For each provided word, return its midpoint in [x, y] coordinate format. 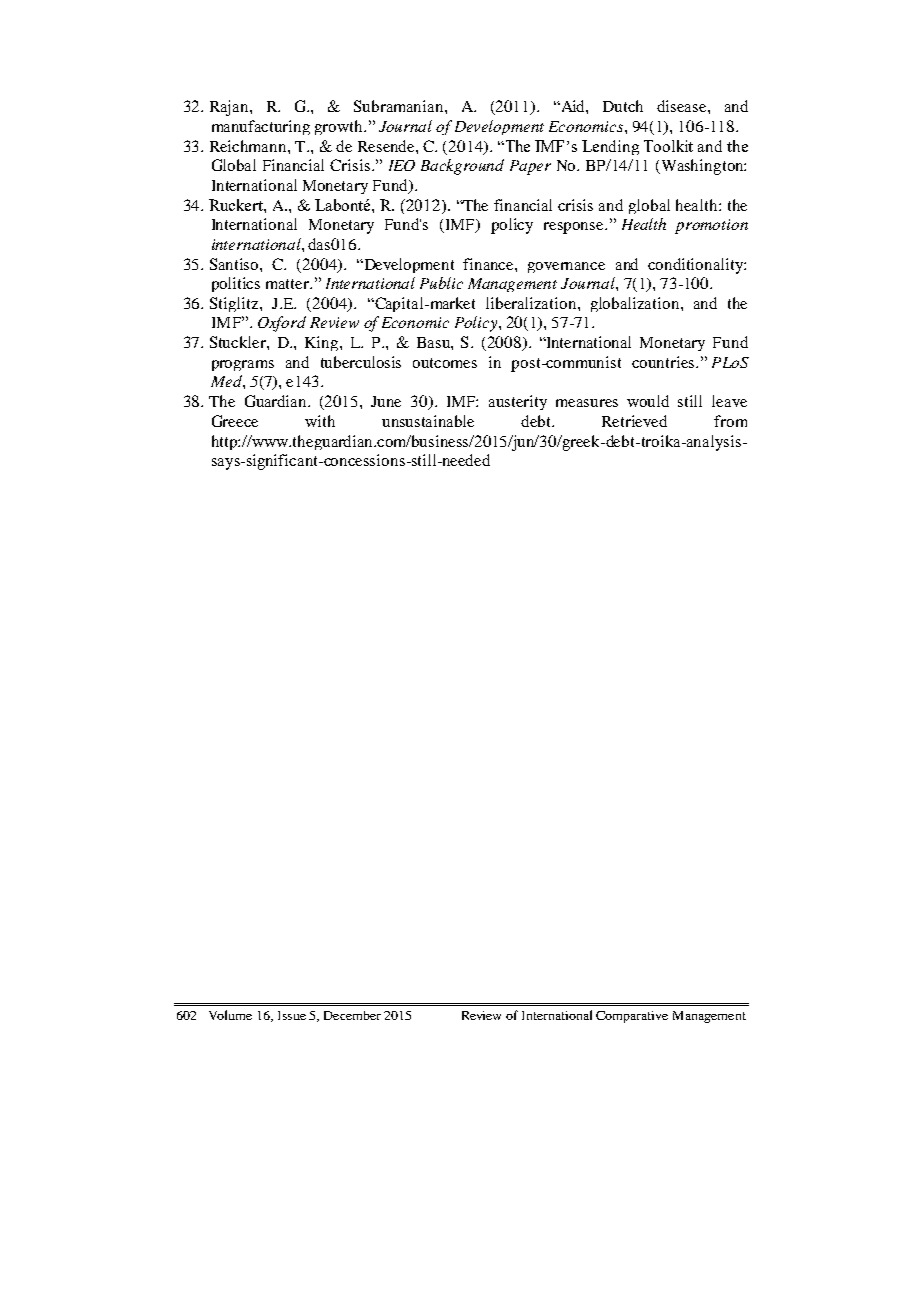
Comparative [632, 1017]
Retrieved [634, 421]
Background [462, 167]
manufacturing [261, 127]
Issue [292, 1015]
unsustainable [428, 421]
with [320, 421]
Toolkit [668, 146]
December [352, 1015]
